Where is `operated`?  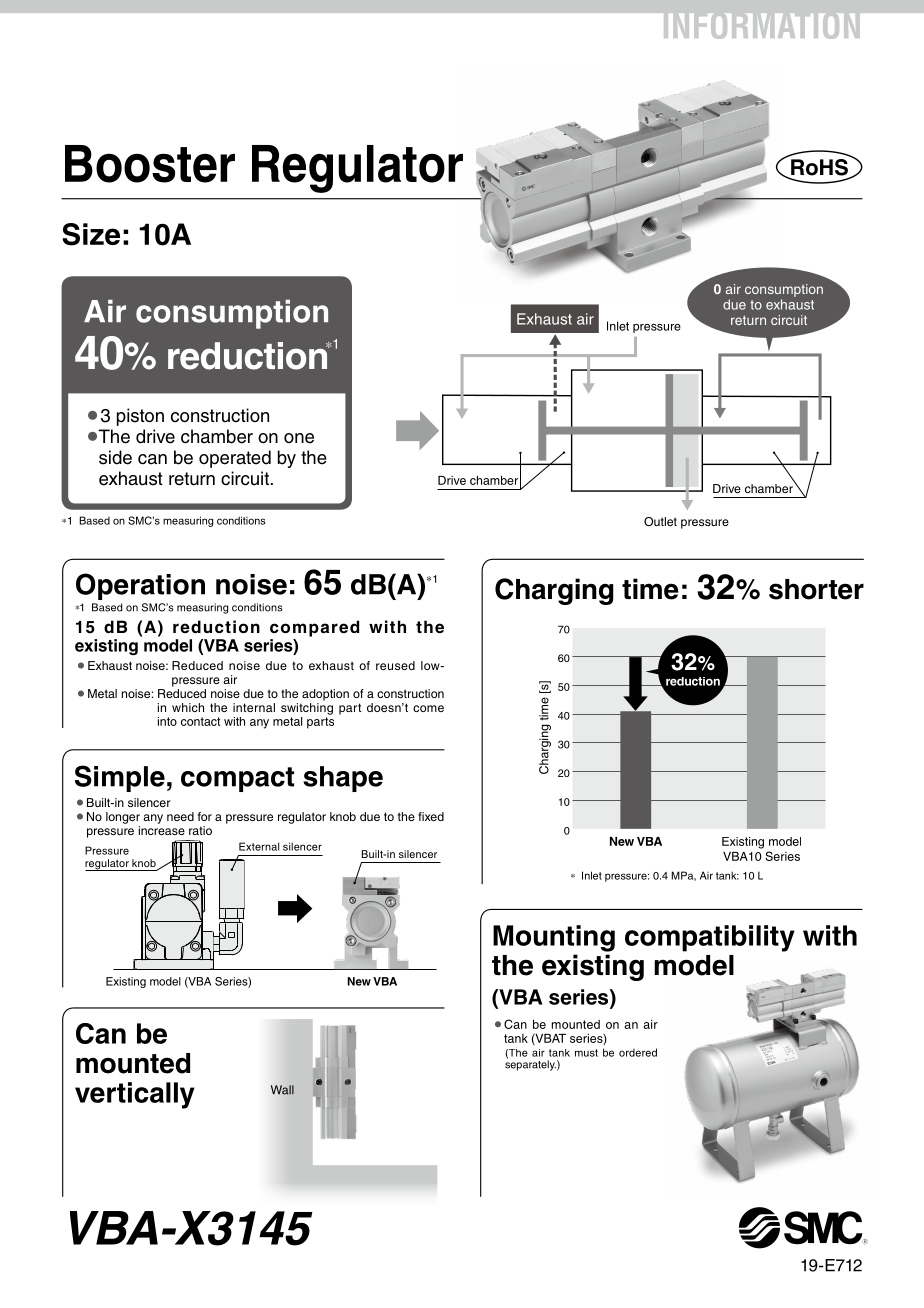
operated is located at coordinates (235, 459).
